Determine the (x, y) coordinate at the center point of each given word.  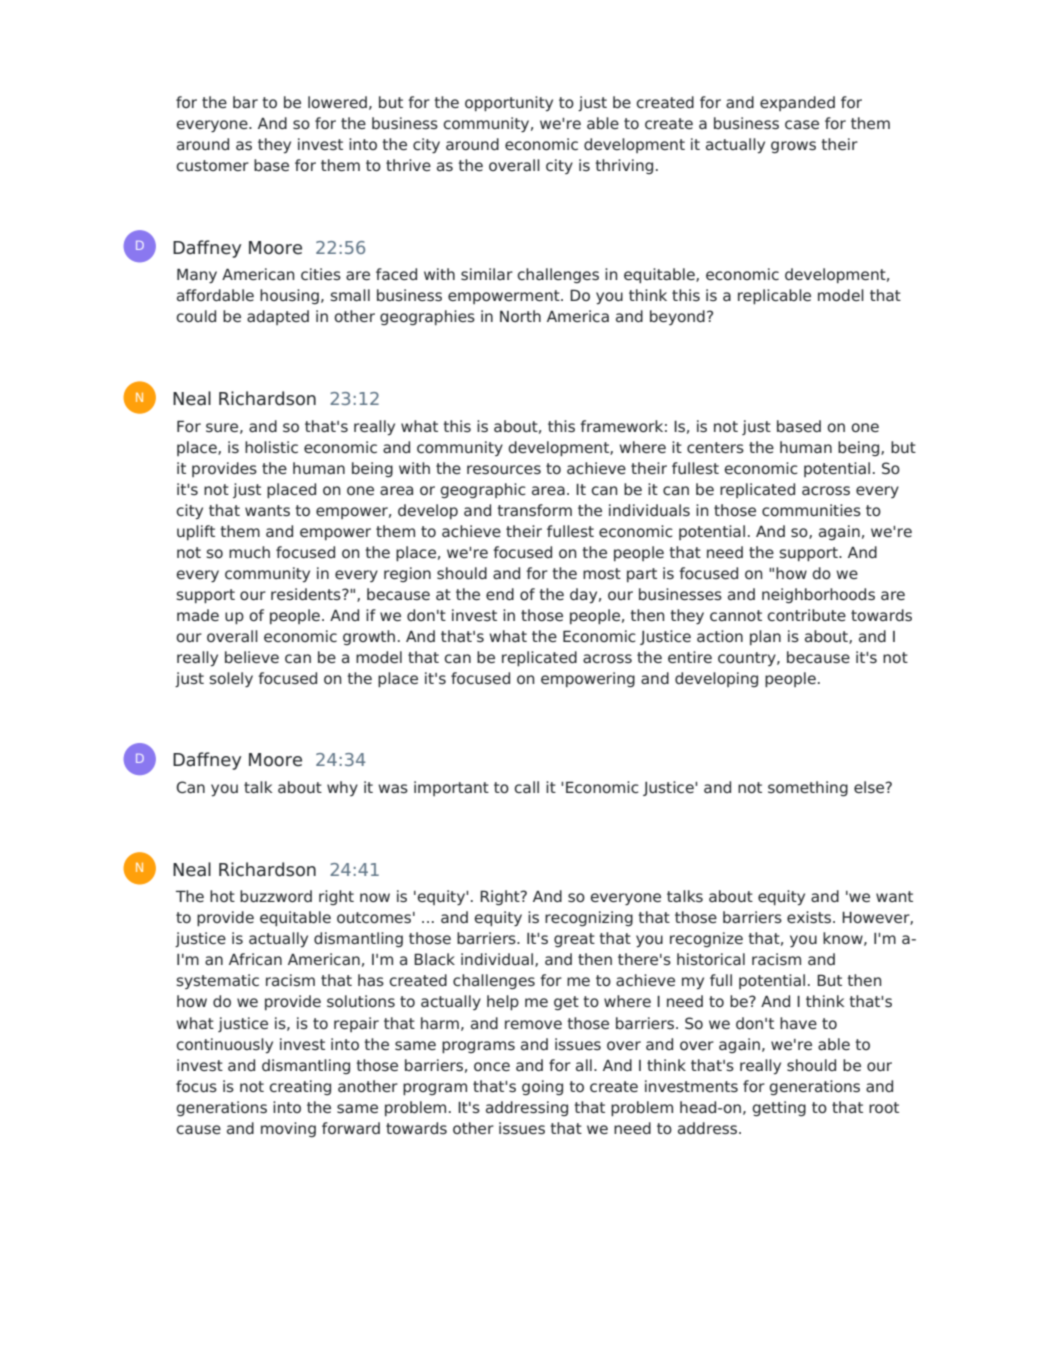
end (500, 594)
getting (779, 1108)
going (542, 1087)
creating (300, 1087)
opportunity (509, 103)
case (802, 124)
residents (307, 594)
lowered (337, 102)
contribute (806, 615)
